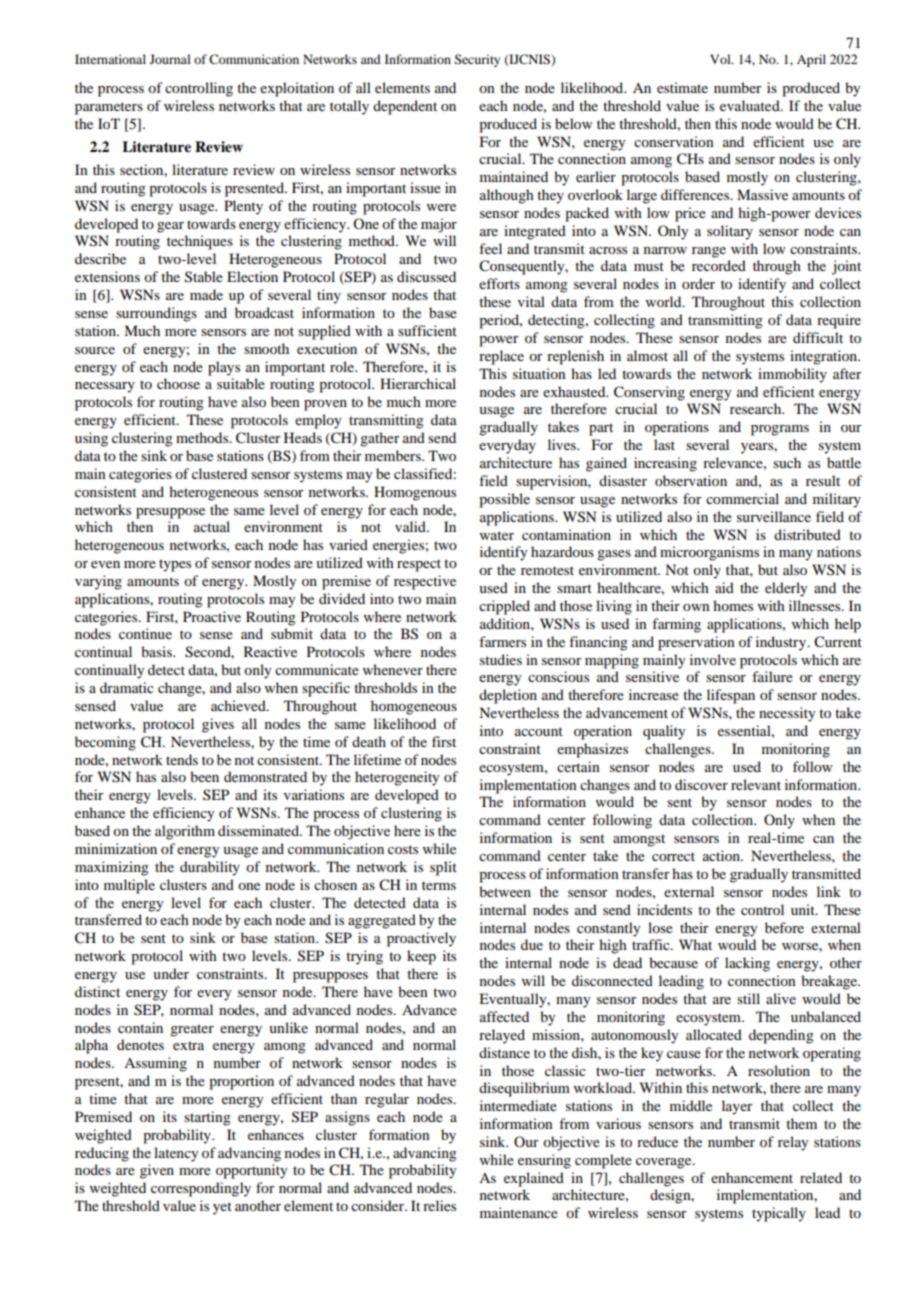 The height and width of the screenshot is (1308, 924). What do you see at coordinates (751, 105) in the screenshot?
I see `evaluated` at bounding box center [751, 105].
